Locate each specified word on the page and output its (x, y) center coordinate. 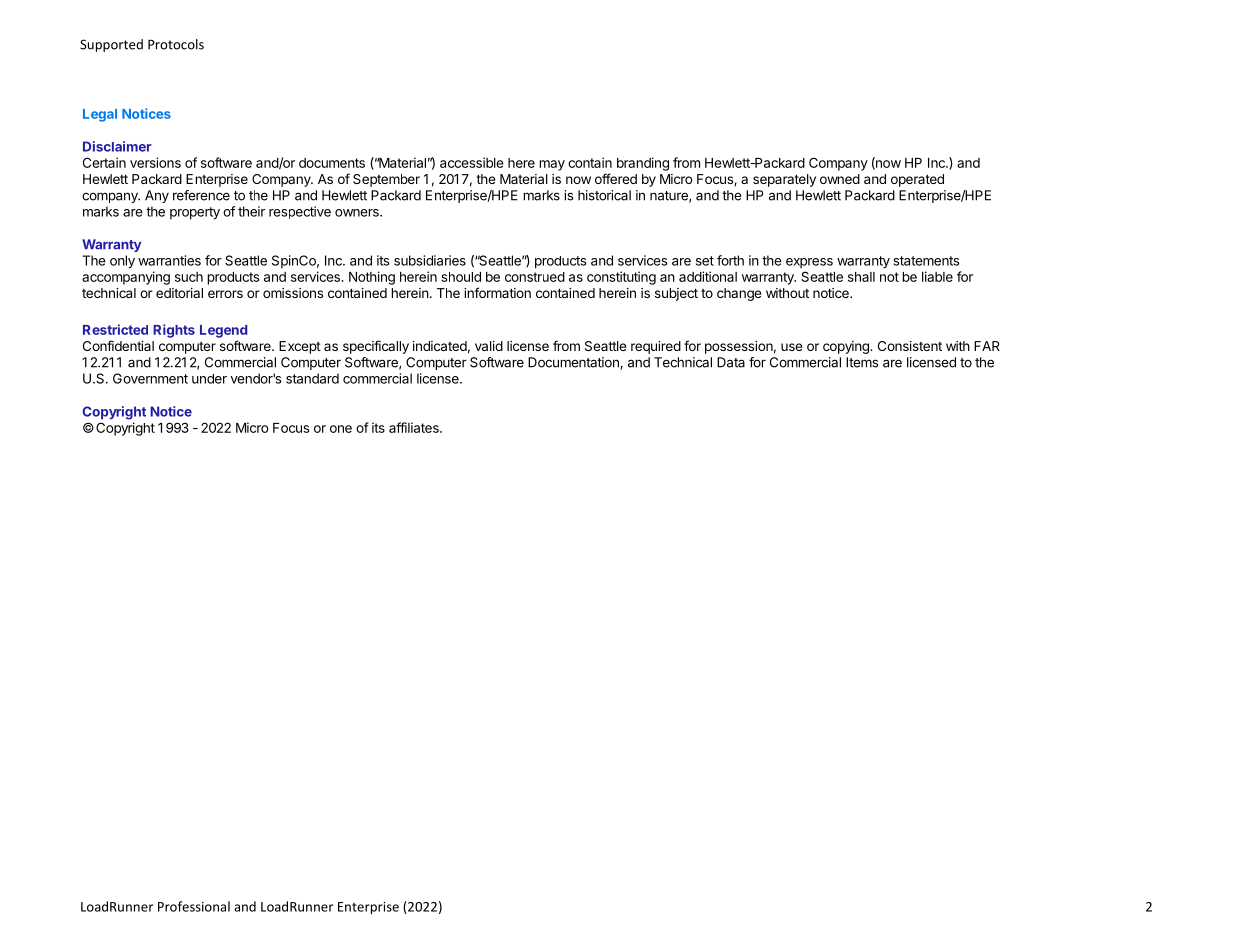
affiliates (415, 427)
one (341, 429)
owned (840, 179)
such (189, 277)
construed (535, 277)
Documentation (574, 363)
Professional (194, 906)
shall (861, 277)
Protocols (176, 44)
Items (862, 362)
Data (731, 362)
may (552, 165)
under (209, 379)
